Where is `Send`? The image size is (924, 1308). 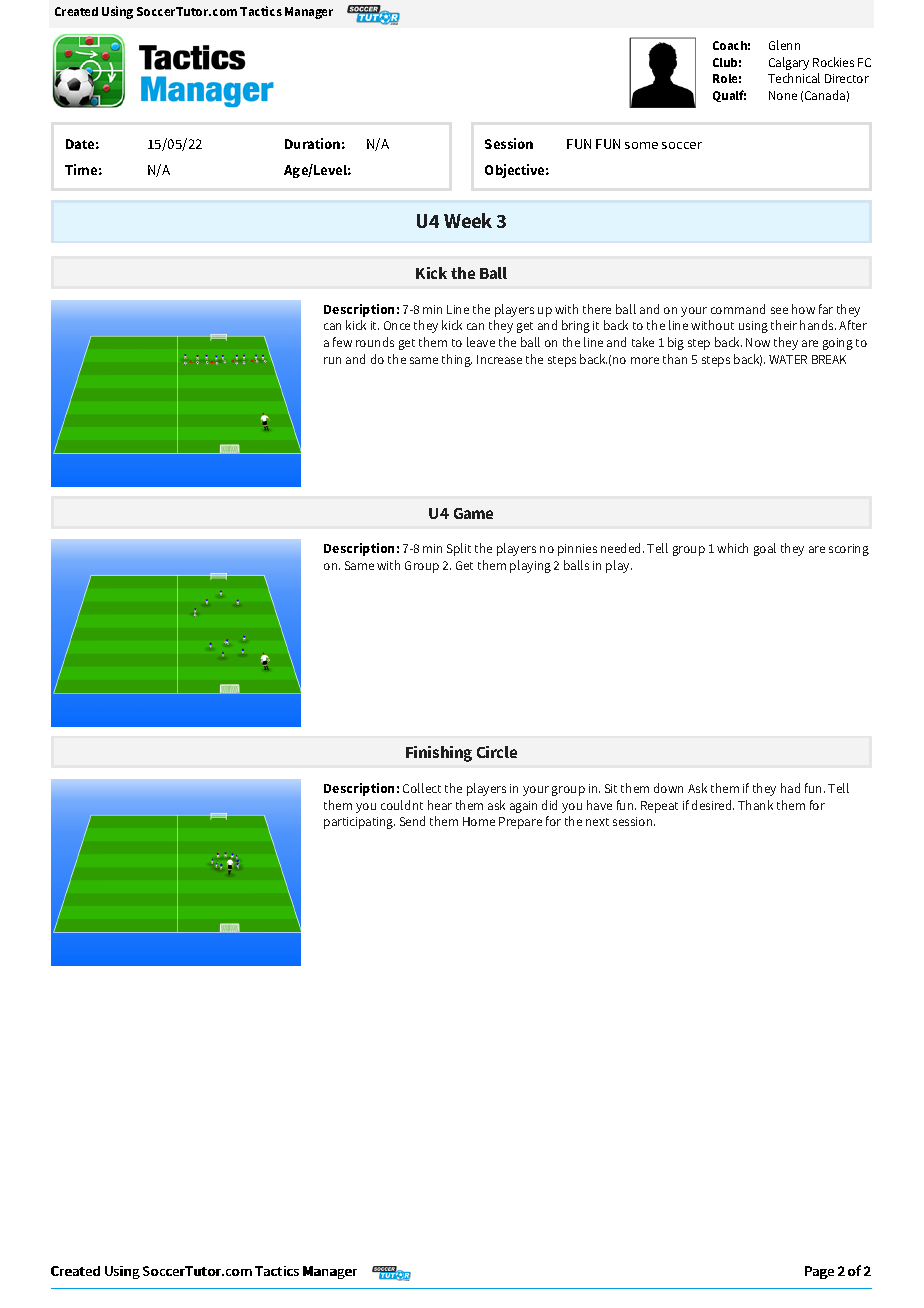 Send is located at coordinates (412, 821).
